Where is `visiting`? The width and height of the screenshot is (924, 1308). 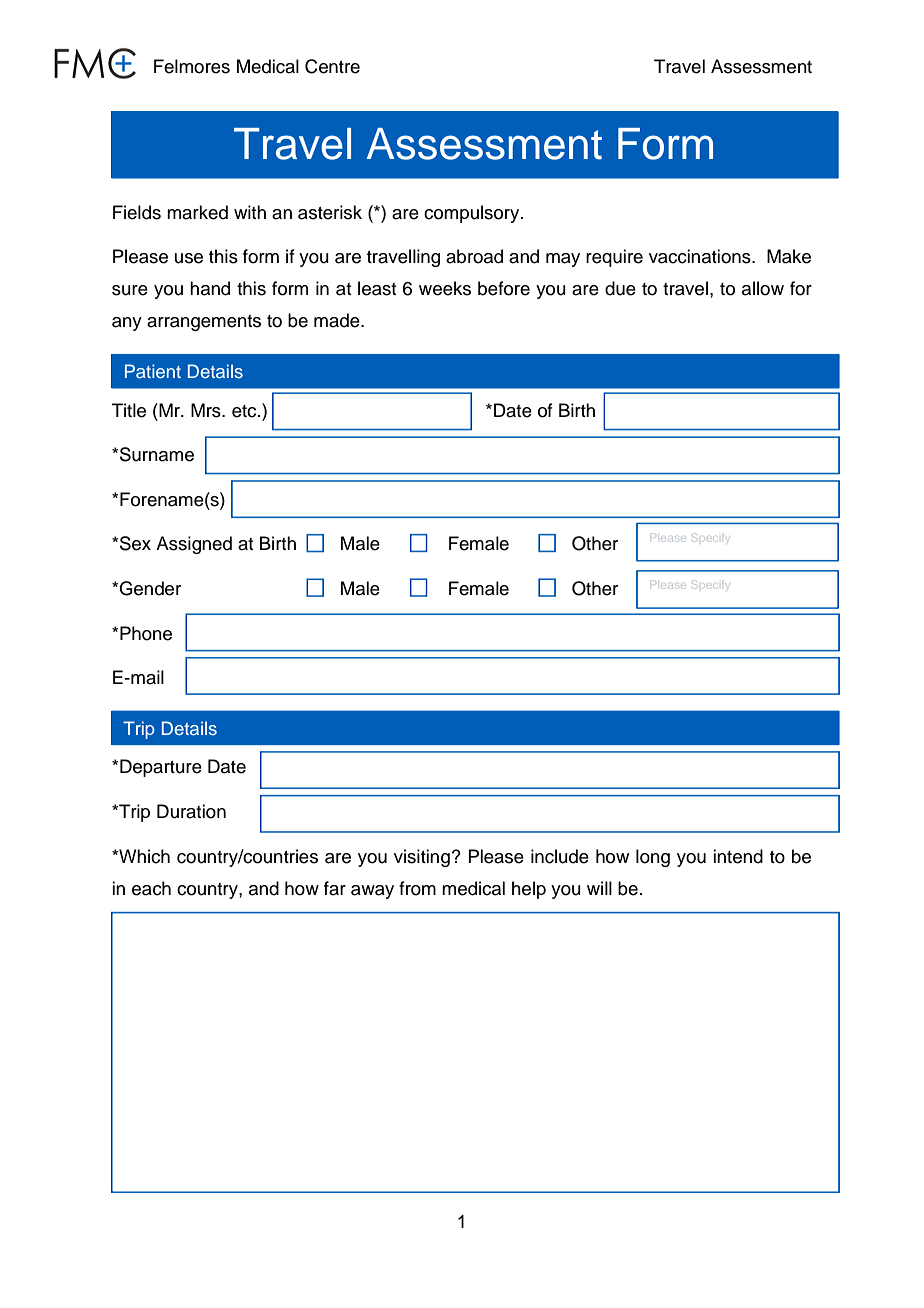
visiting is located at coordinates (422, 858).
